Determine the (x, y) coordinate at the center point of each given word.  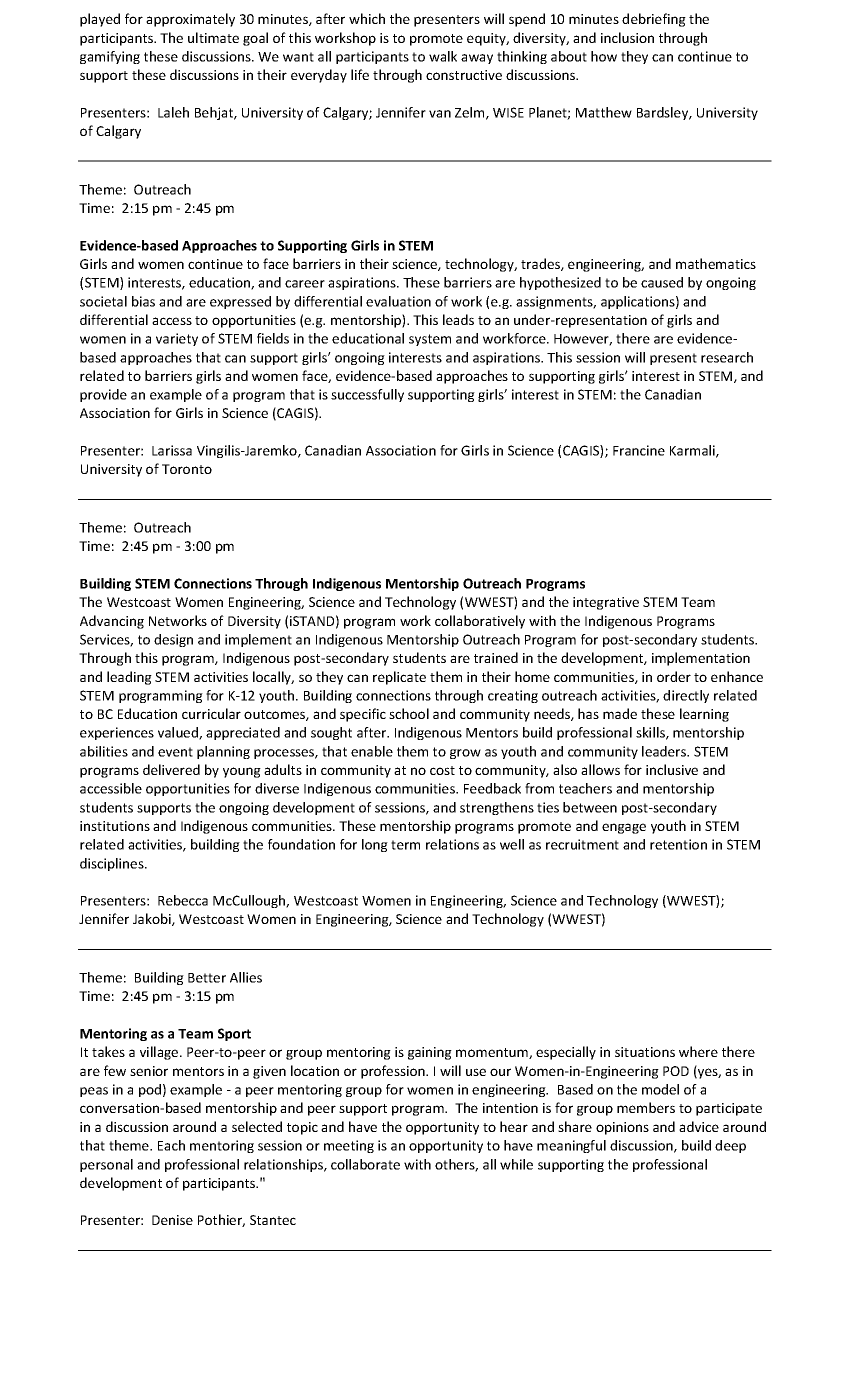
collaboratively (480, 622)
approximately (190, 20)
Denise (172, 1220)
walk (443, 56)
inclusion (627, 37)
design (173, 640)
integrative (606, 603)
